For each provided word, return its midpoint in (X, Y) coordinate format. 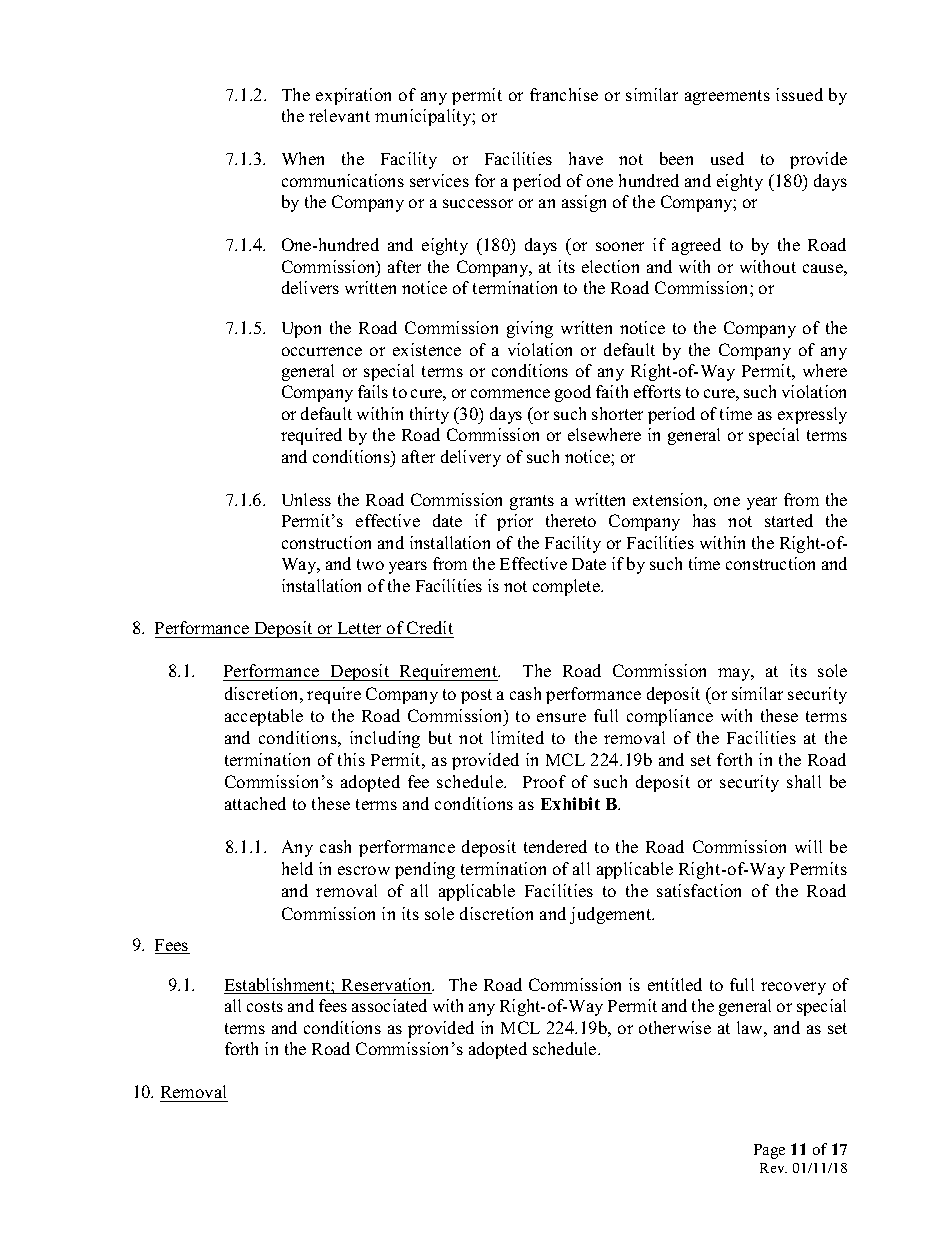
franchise (564, 94)
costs (265, 1006)
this (351, 759)
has (704, 520)
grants (532, 502)
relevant (339, 115)
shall (804, 781)
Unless (306, 499)
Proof (544, 781)
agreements (727, 97)
